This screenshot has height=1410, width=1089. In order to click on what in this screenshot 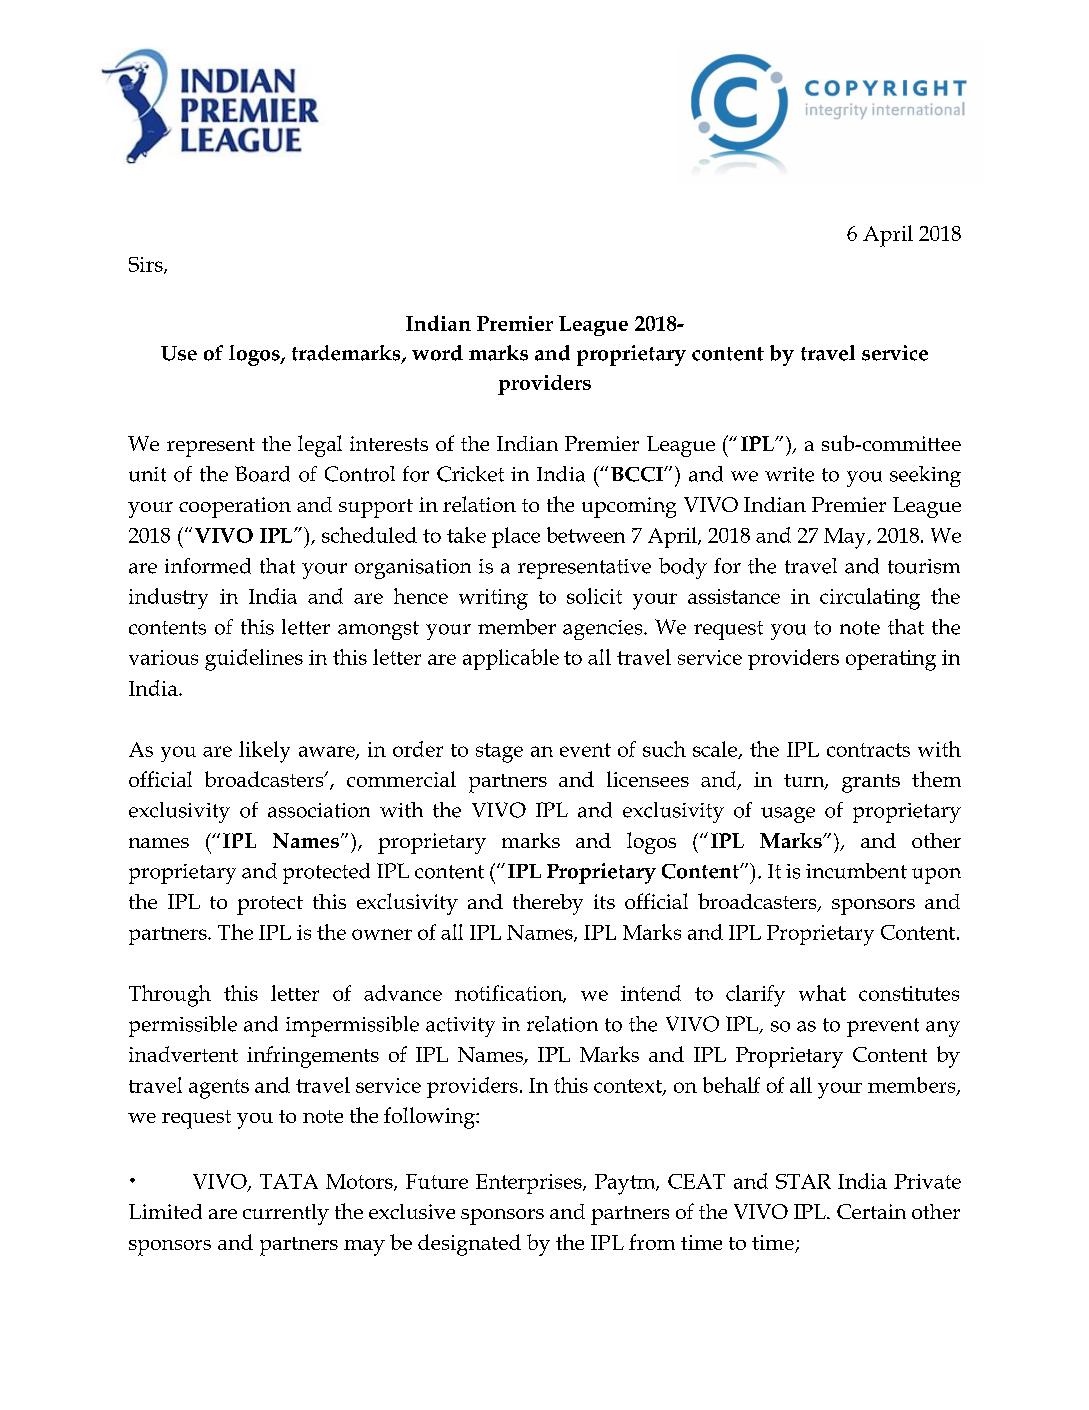, I will do `click(822, 993)`.
